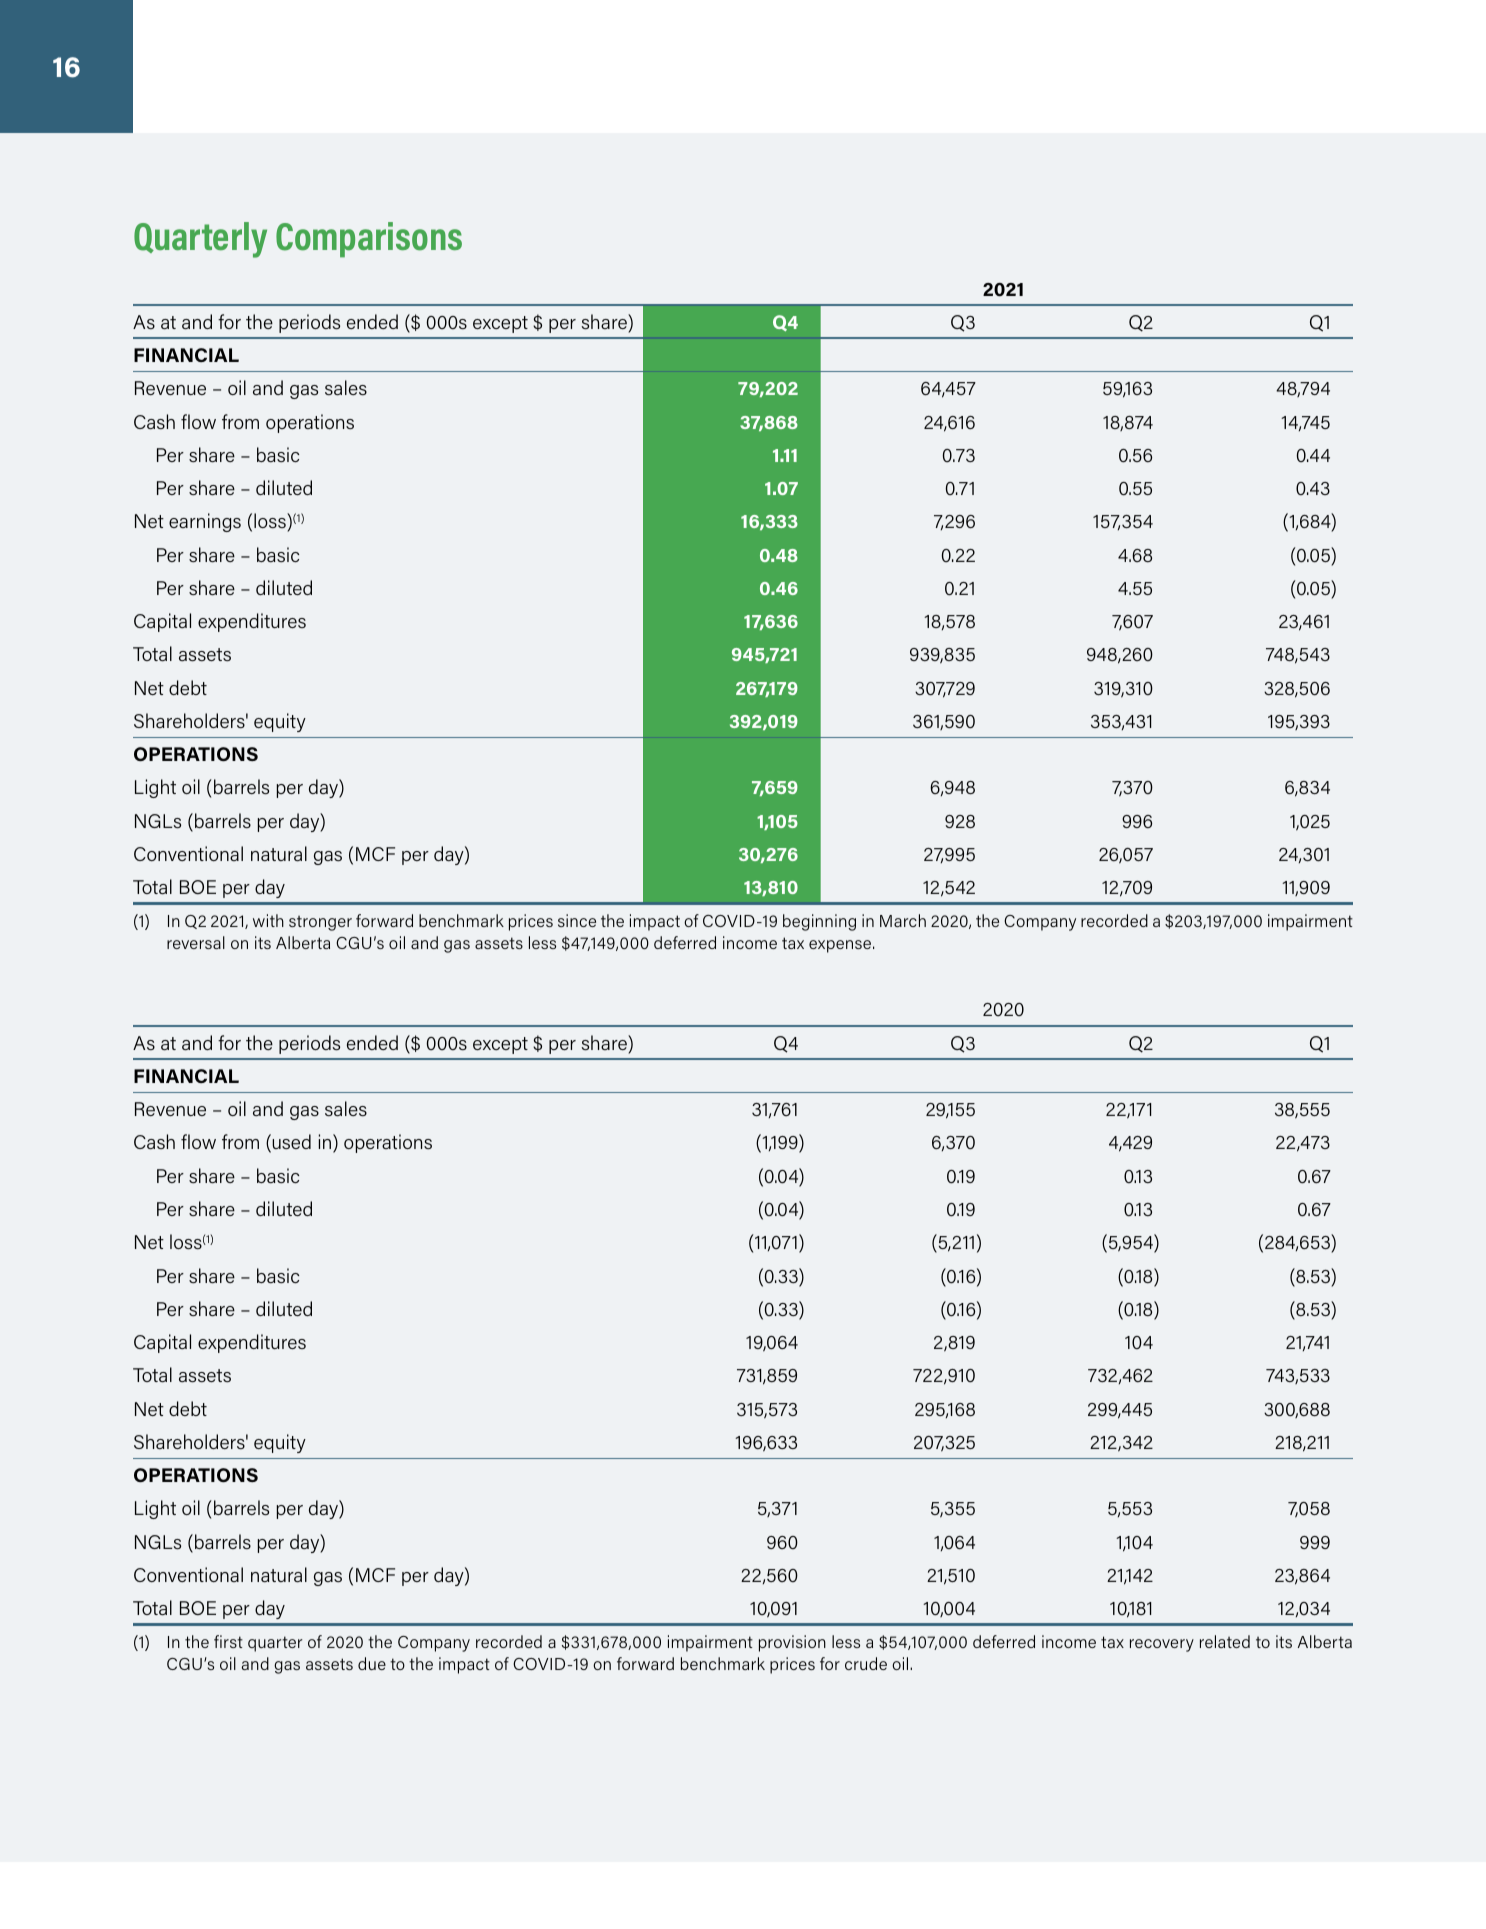 The image size is (1486, 1929). Describe the element at coordinates (1162, 1645) in the page. I see `recovery` at that location.
